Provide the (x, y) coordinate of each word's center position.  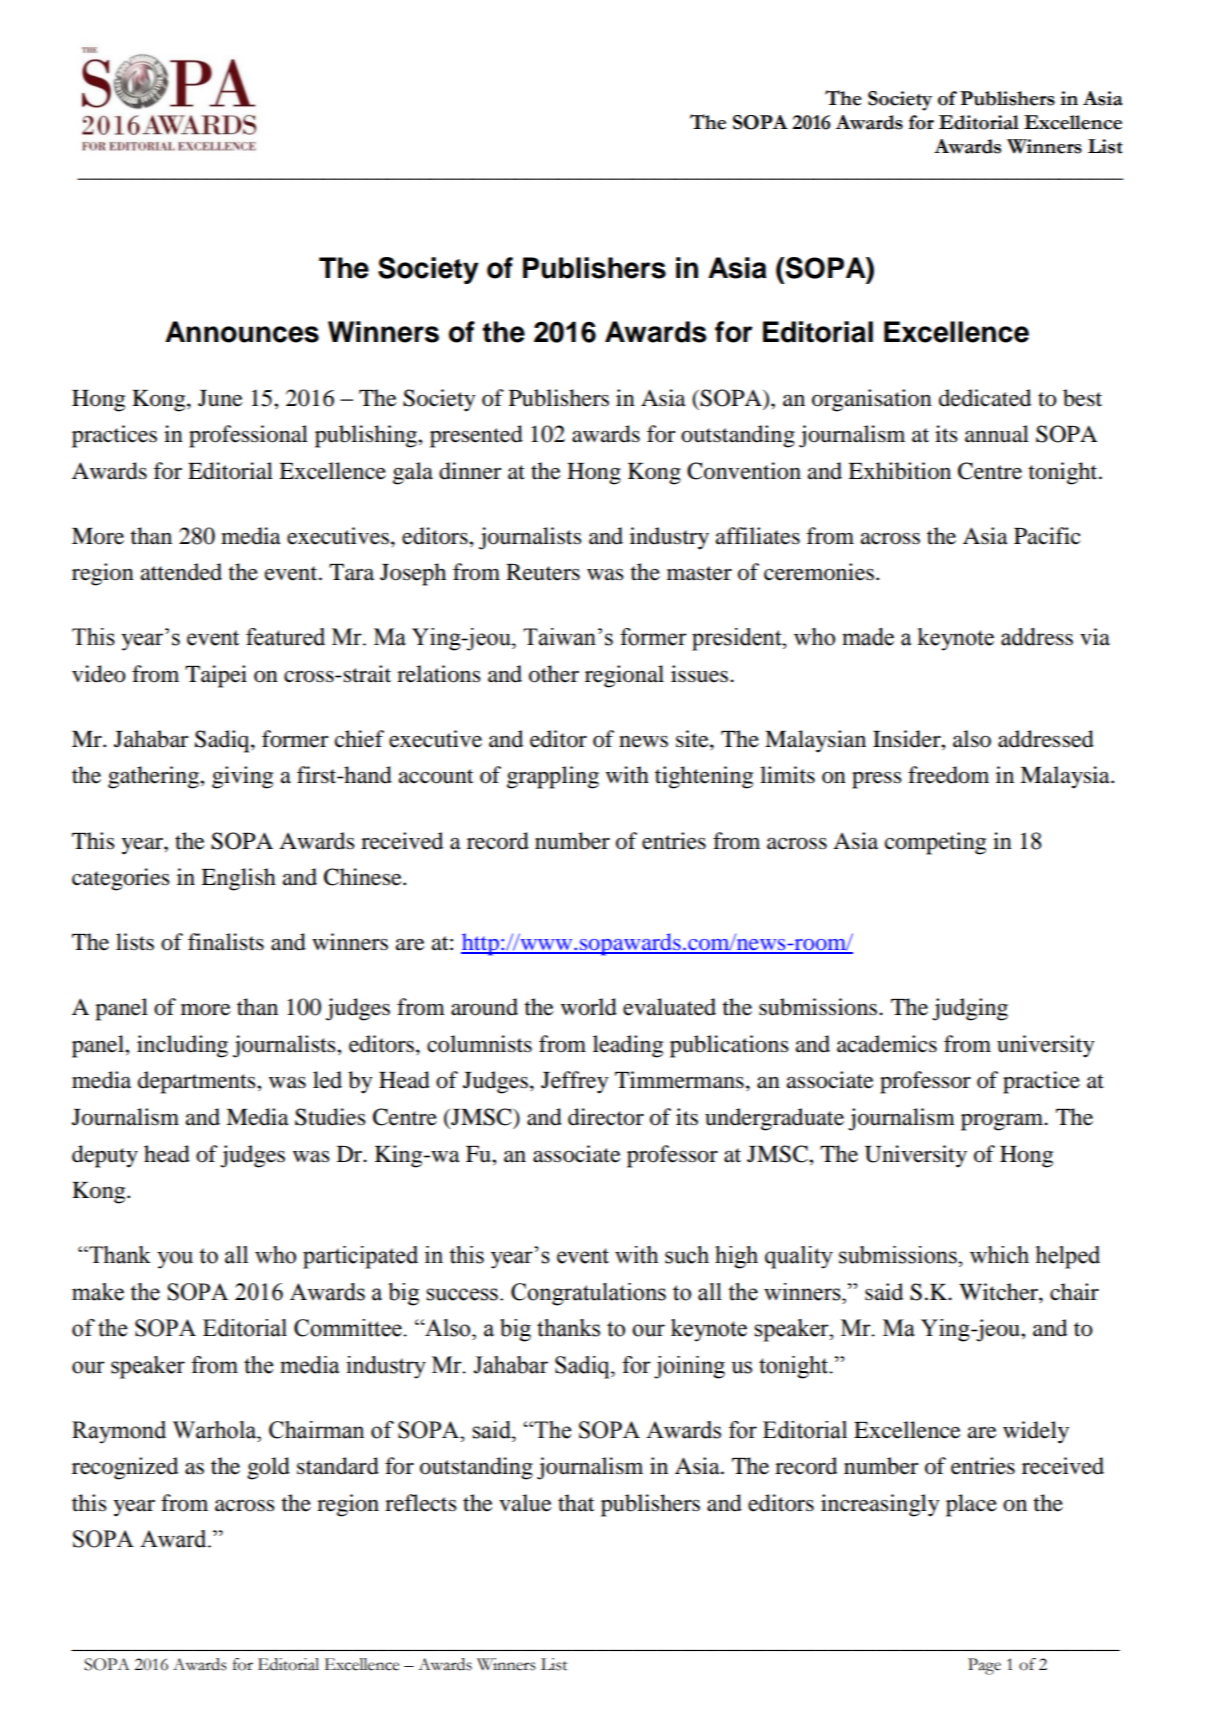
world (589, 1007)
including (182, 1046)
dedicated (985, 398)
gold (268, 1468)
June (220, 398)
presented (476, 436)
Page (984, 1666)
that (576, 1503)
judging (970, 1009)
